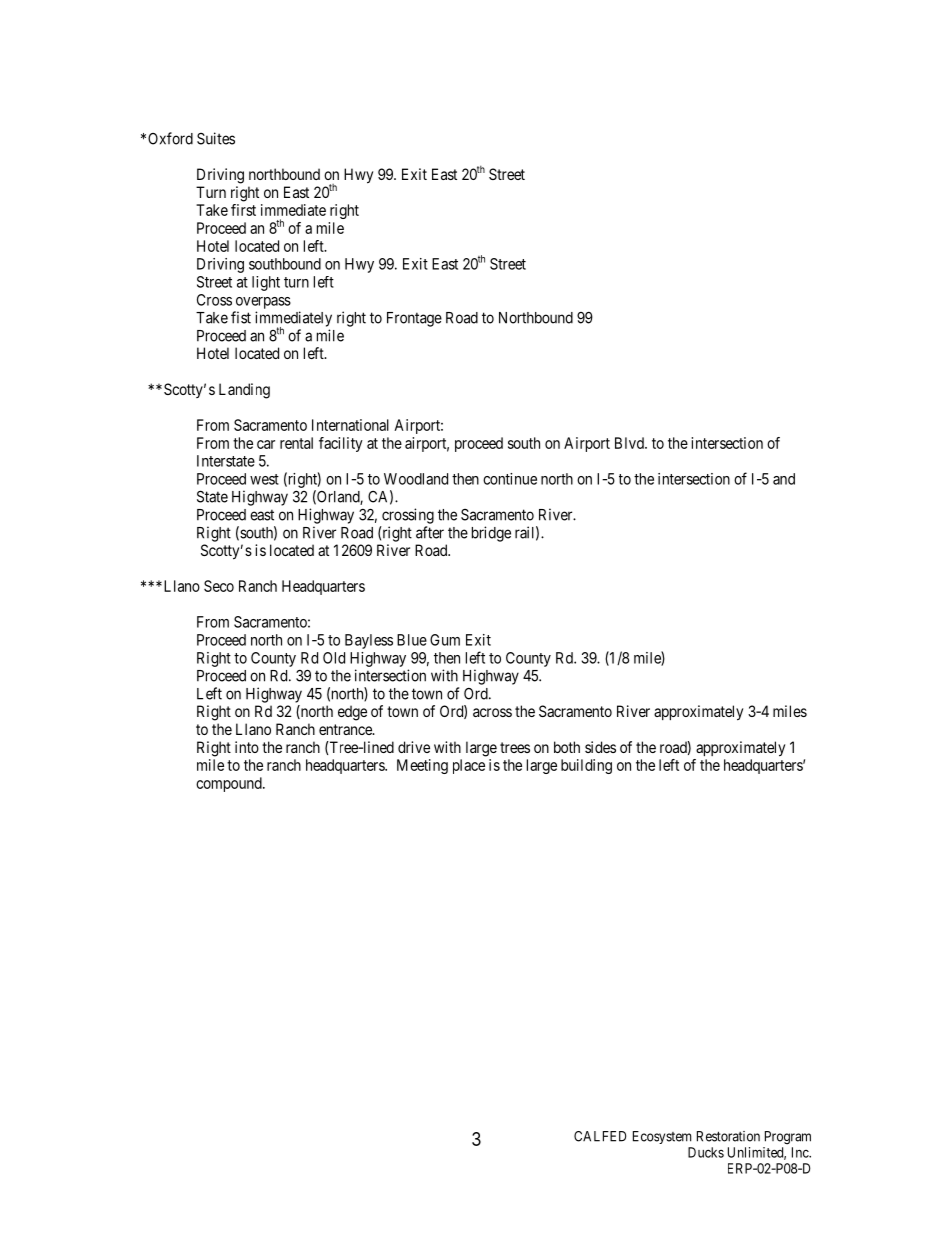 The width and height of the page is (952, 1233). Describe the element at coordinates (334, 658) in the page. I see `Old` at that location.
